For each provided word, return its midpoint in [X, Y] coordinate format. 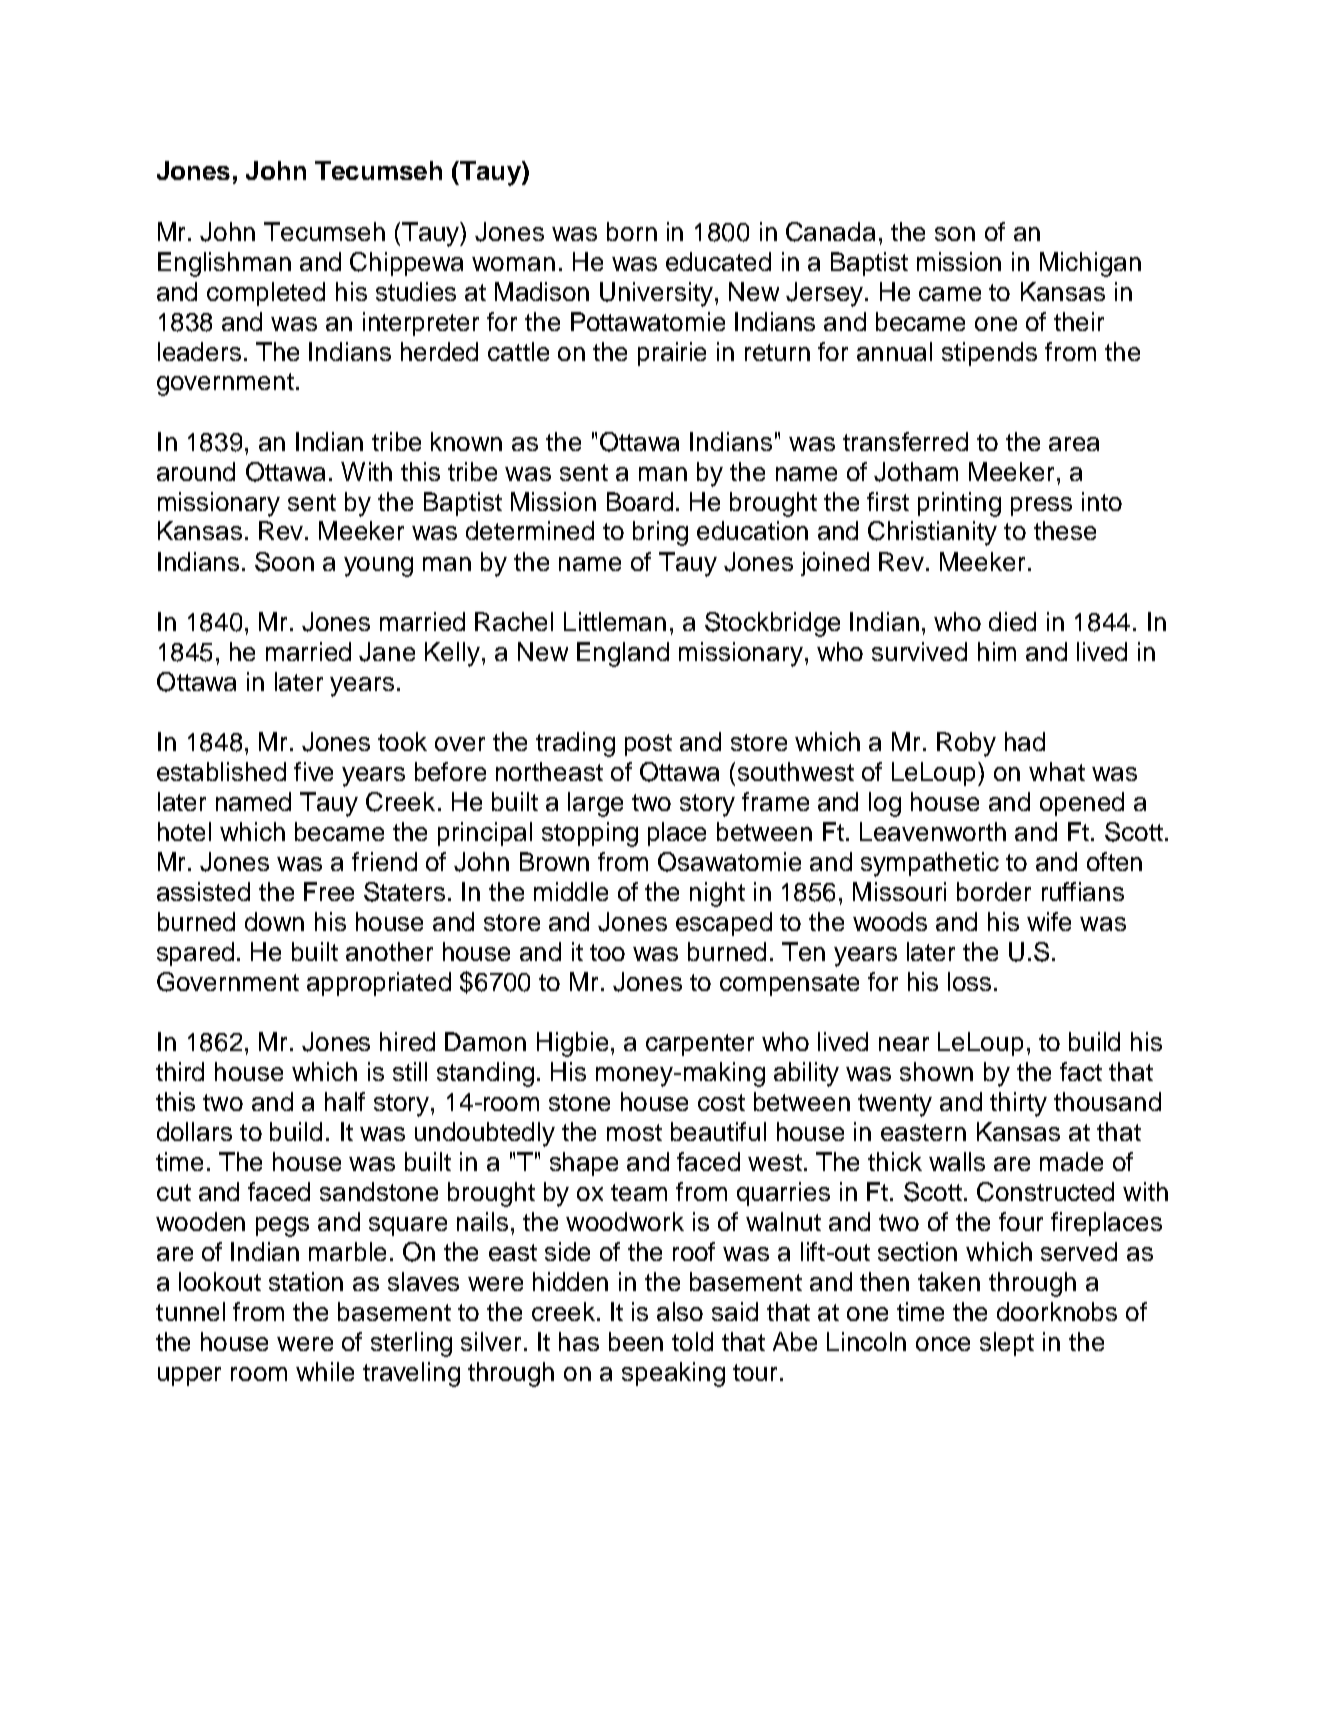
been [636, 1341]
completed [266, 294]
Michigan [1090, 264]
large [595, 804]
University [656, 294]
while [325, 1371]
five [313, 771]
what [1057, 771]
